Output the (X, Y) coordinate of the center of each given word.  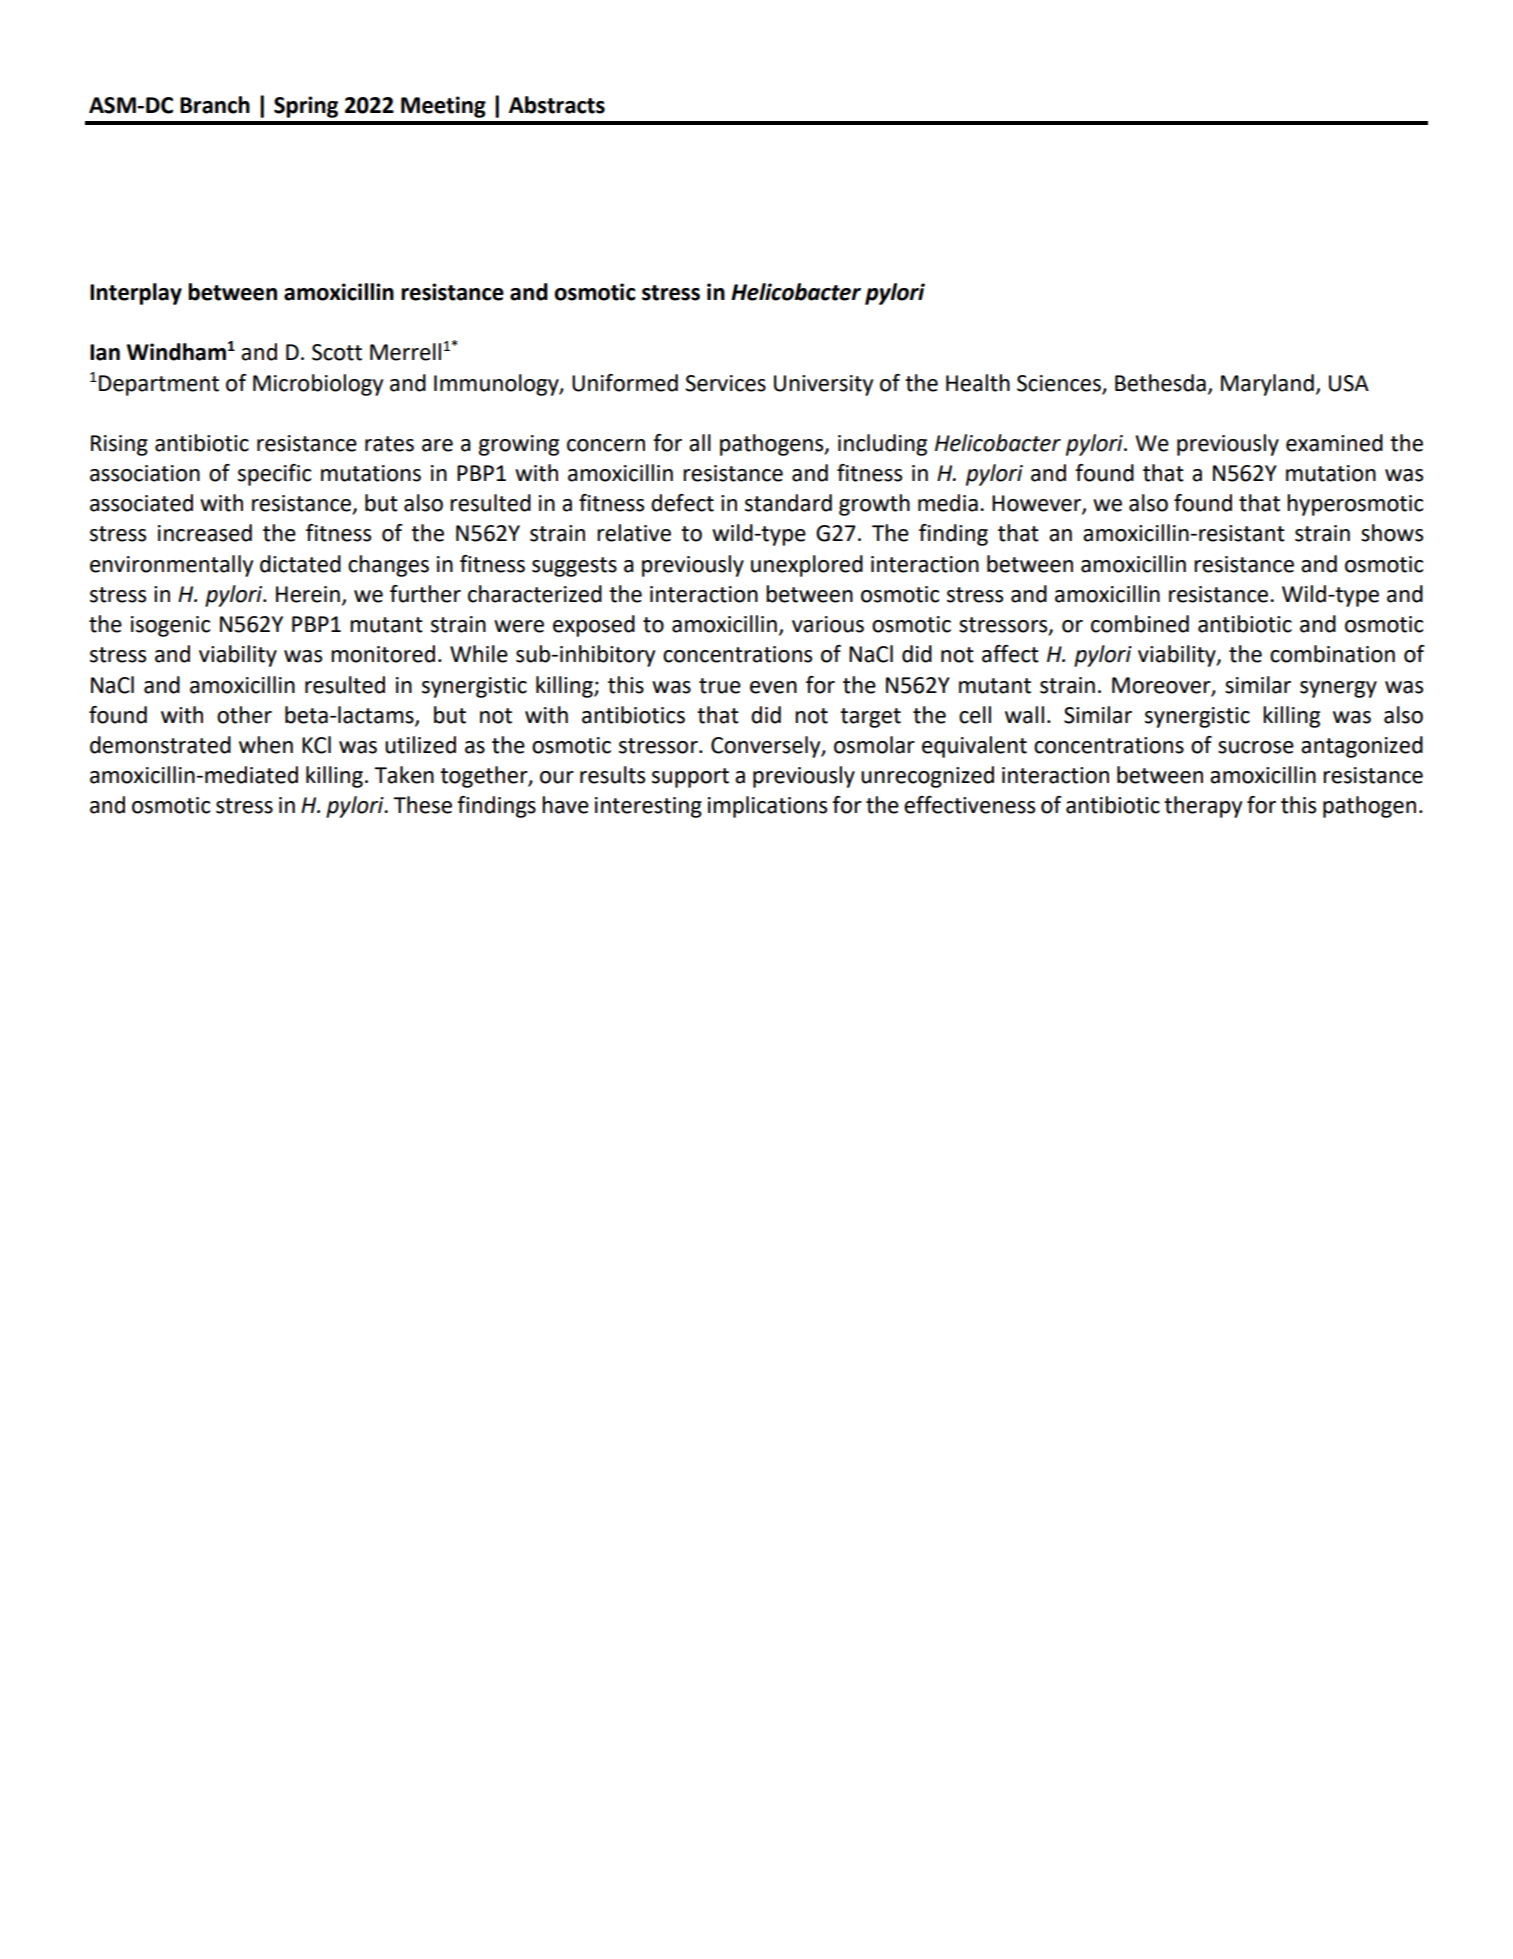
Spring (306, 107)
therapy (1203, 807)
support (690, 778)
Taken (404, 775)
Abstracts (557, 105)
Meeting (443, 107)
